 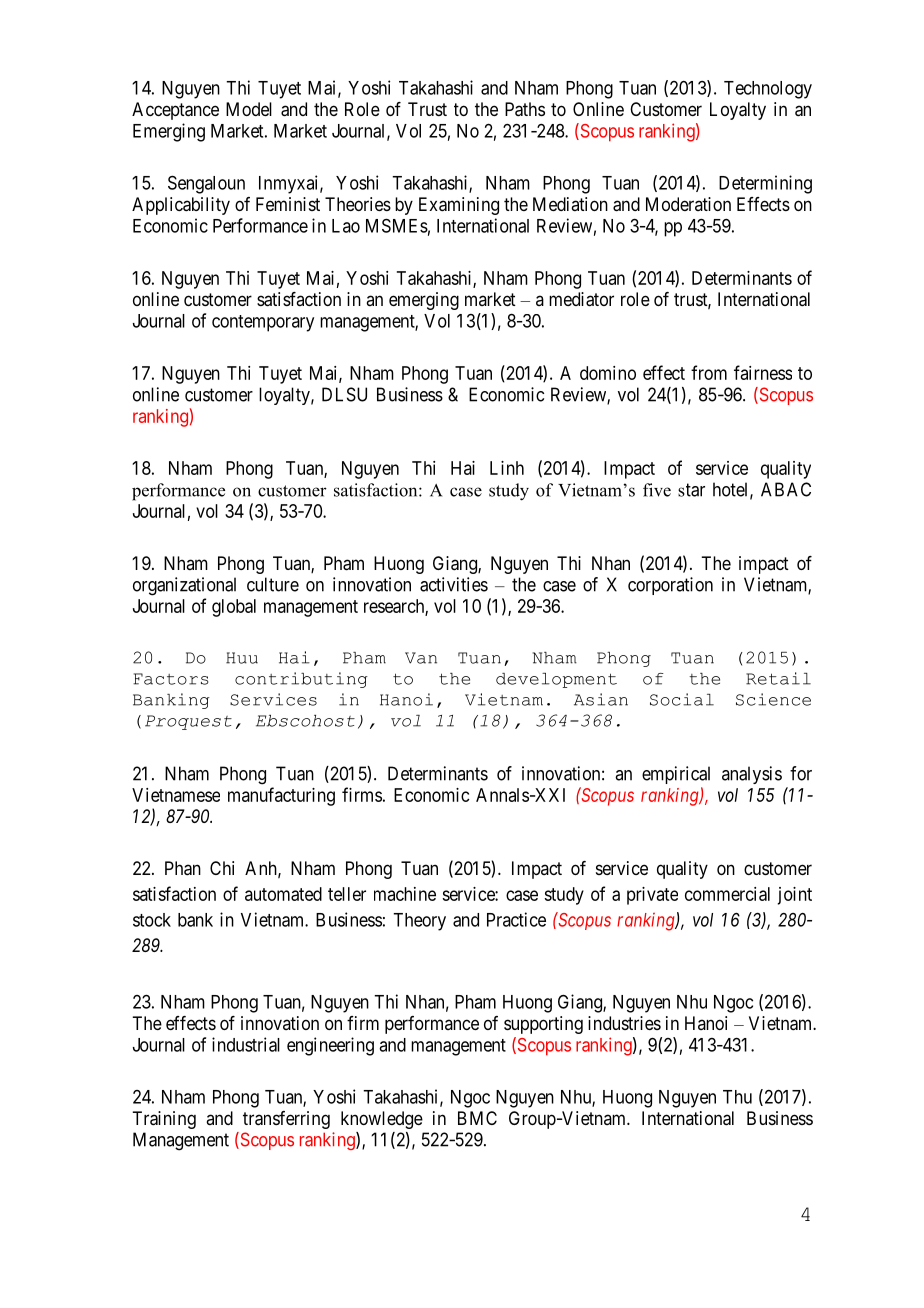 What do you see at coordinates (249, 109) in the screenshot?
I see `Model` at bounding box center [249, 109].
